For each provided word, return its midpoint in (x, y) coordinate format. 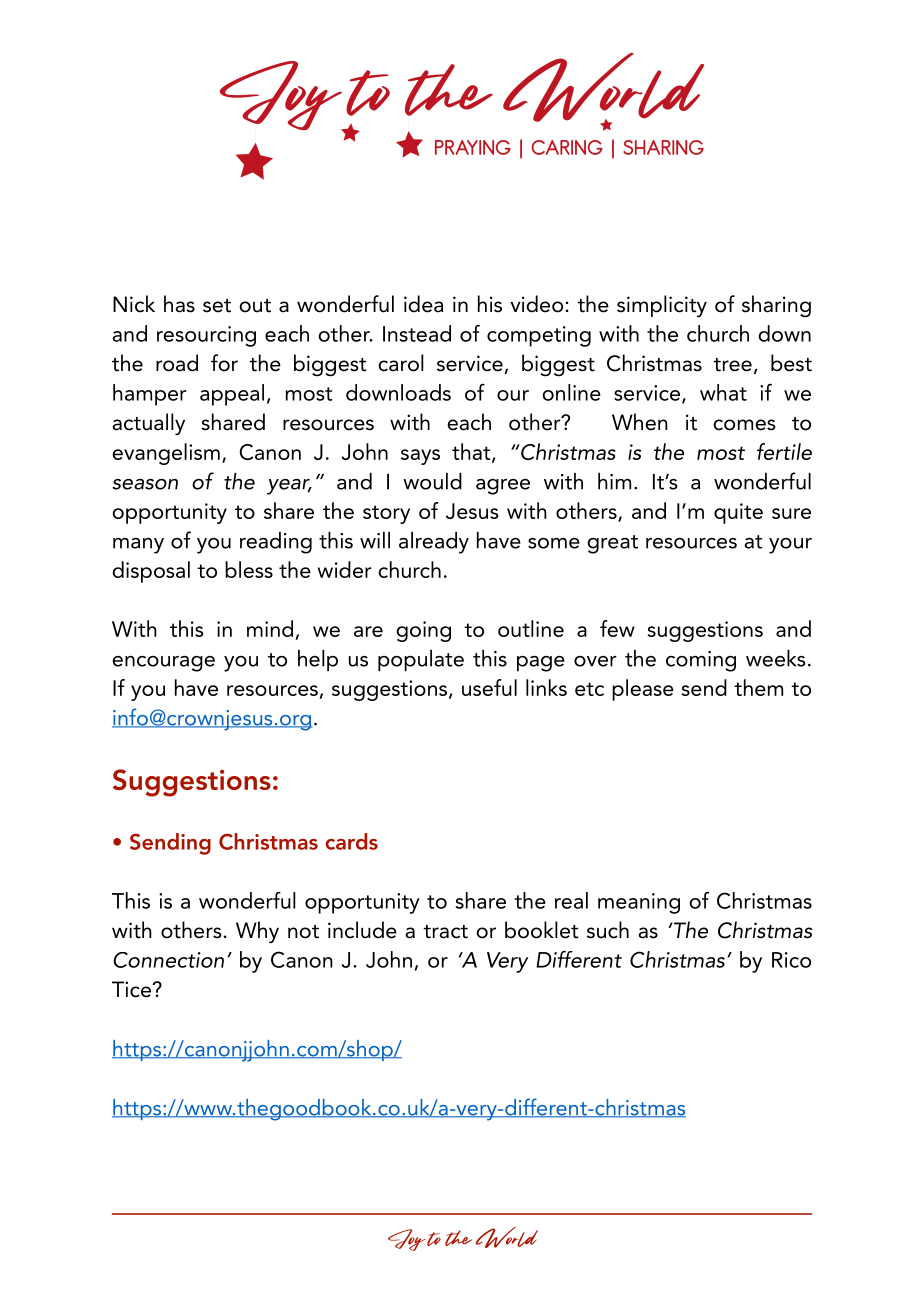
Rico (791, 960)
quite (738, 513)
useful (489, 687)
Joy (407, 1240)
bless (249, 569)
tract (445, 932)
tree (732, 365)
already (434, 543)
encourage (163, 664)
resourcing (206, 336)
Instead (417, 333)
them (758, 687)
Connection (168, 960)
